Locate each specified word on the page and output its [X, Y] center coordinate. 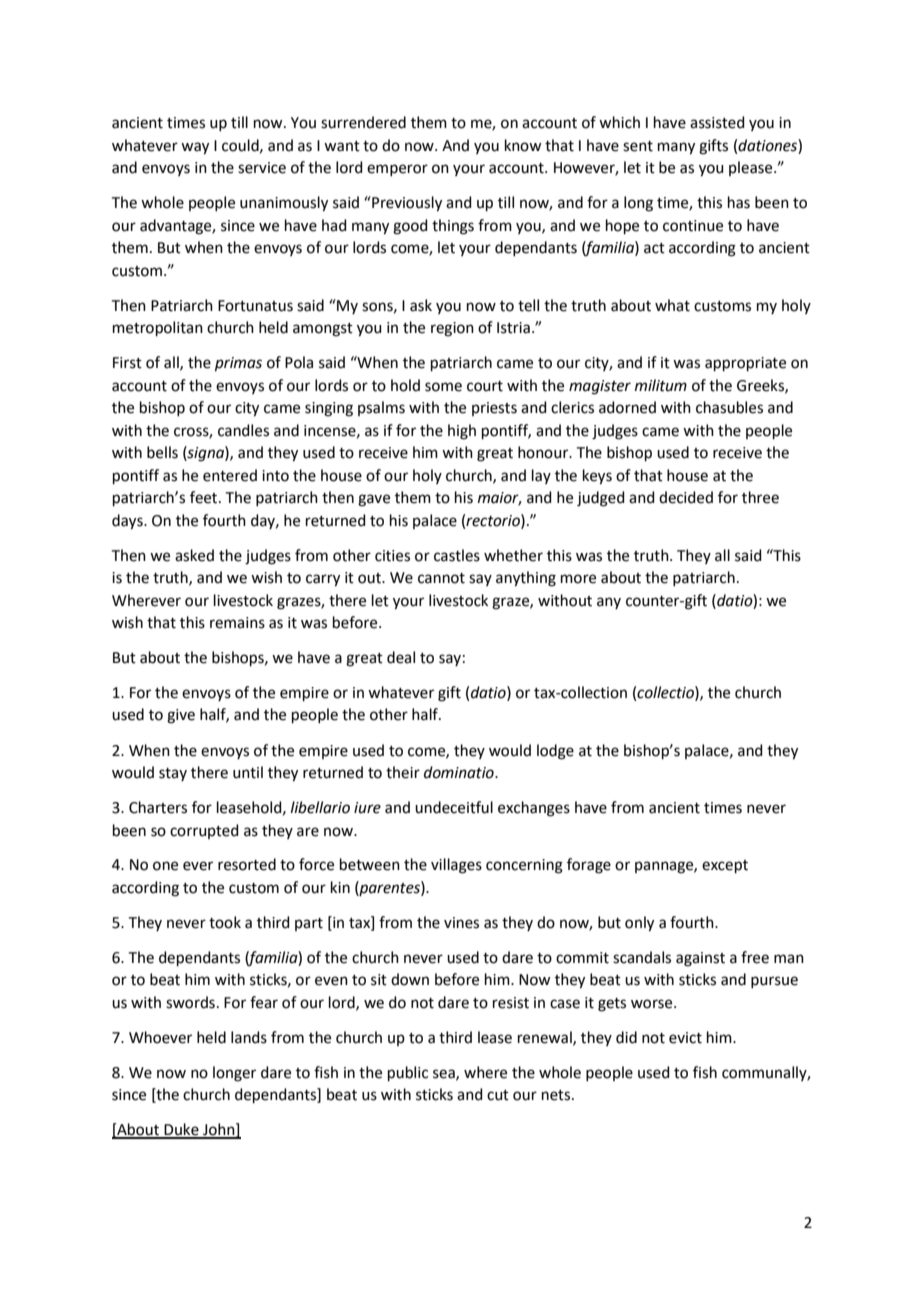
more [578, 579]
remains [237, 623]
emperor [397, 170]
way [195, 148]
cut [498, 1095]
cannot [441, 578]
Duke [182, 1130]
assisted [717, 122]
